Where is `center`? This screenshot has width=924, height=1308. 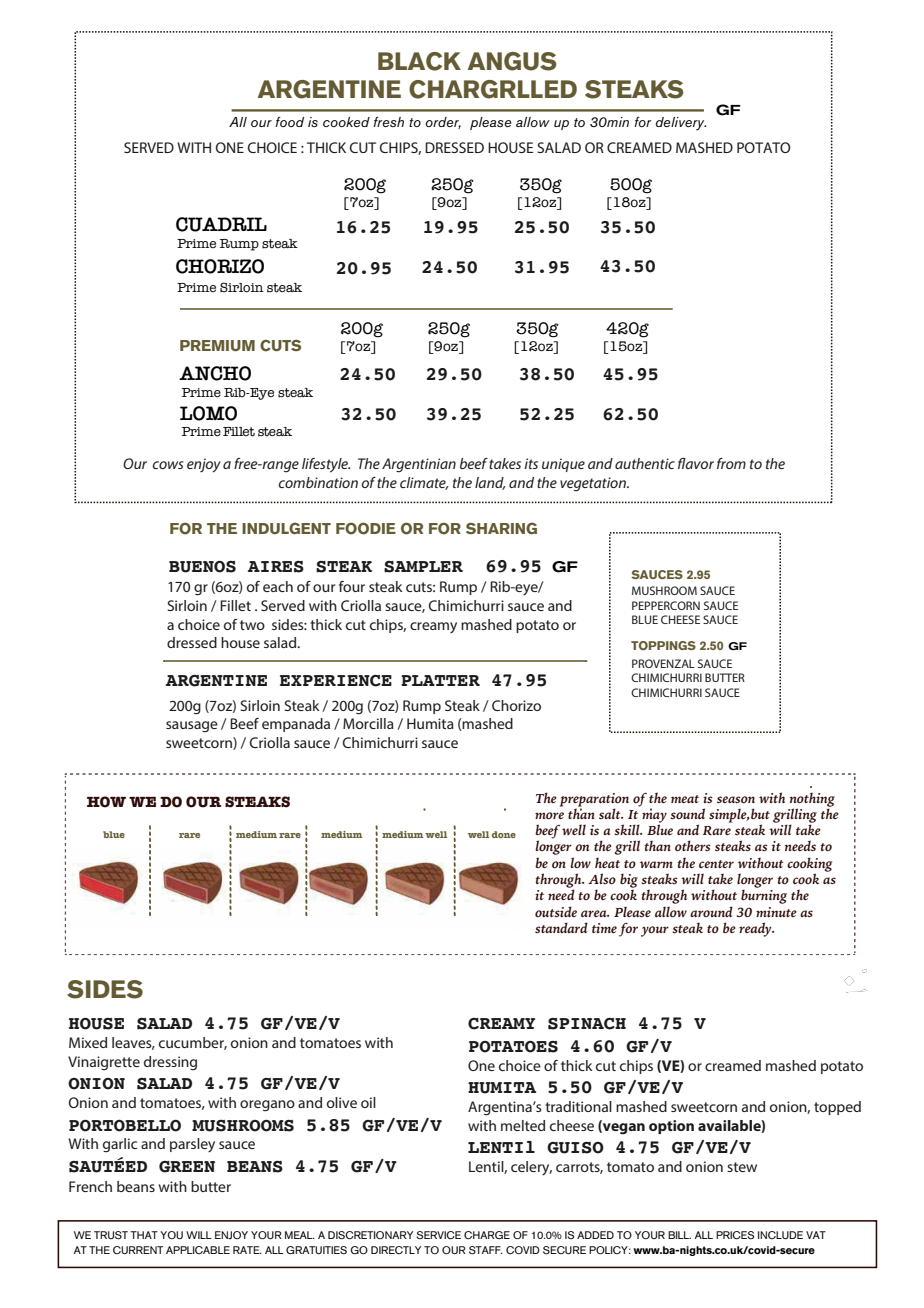
center is located at coordinates (716, 864).
